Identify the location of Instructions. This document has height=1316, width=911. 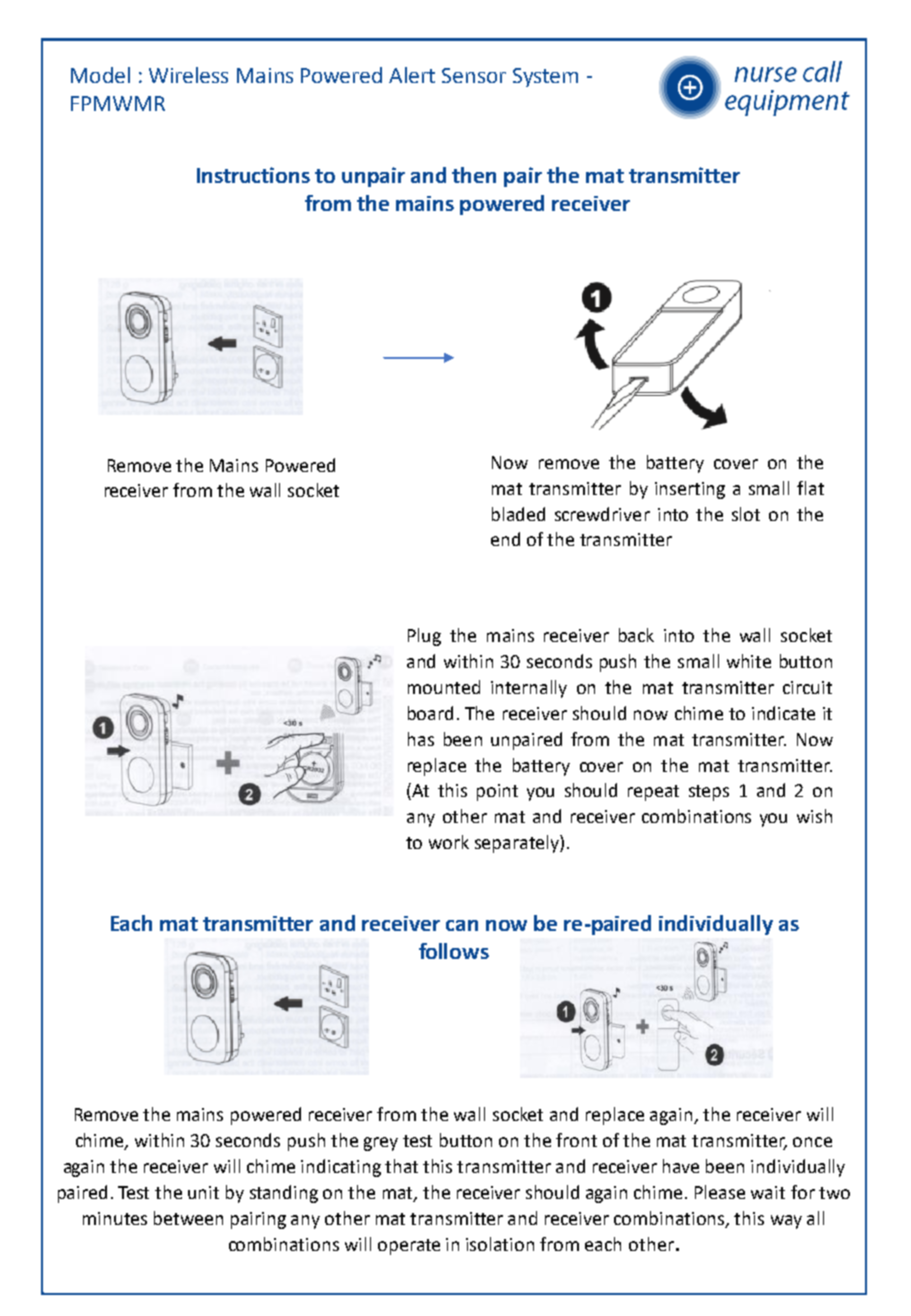
(253, 175).
